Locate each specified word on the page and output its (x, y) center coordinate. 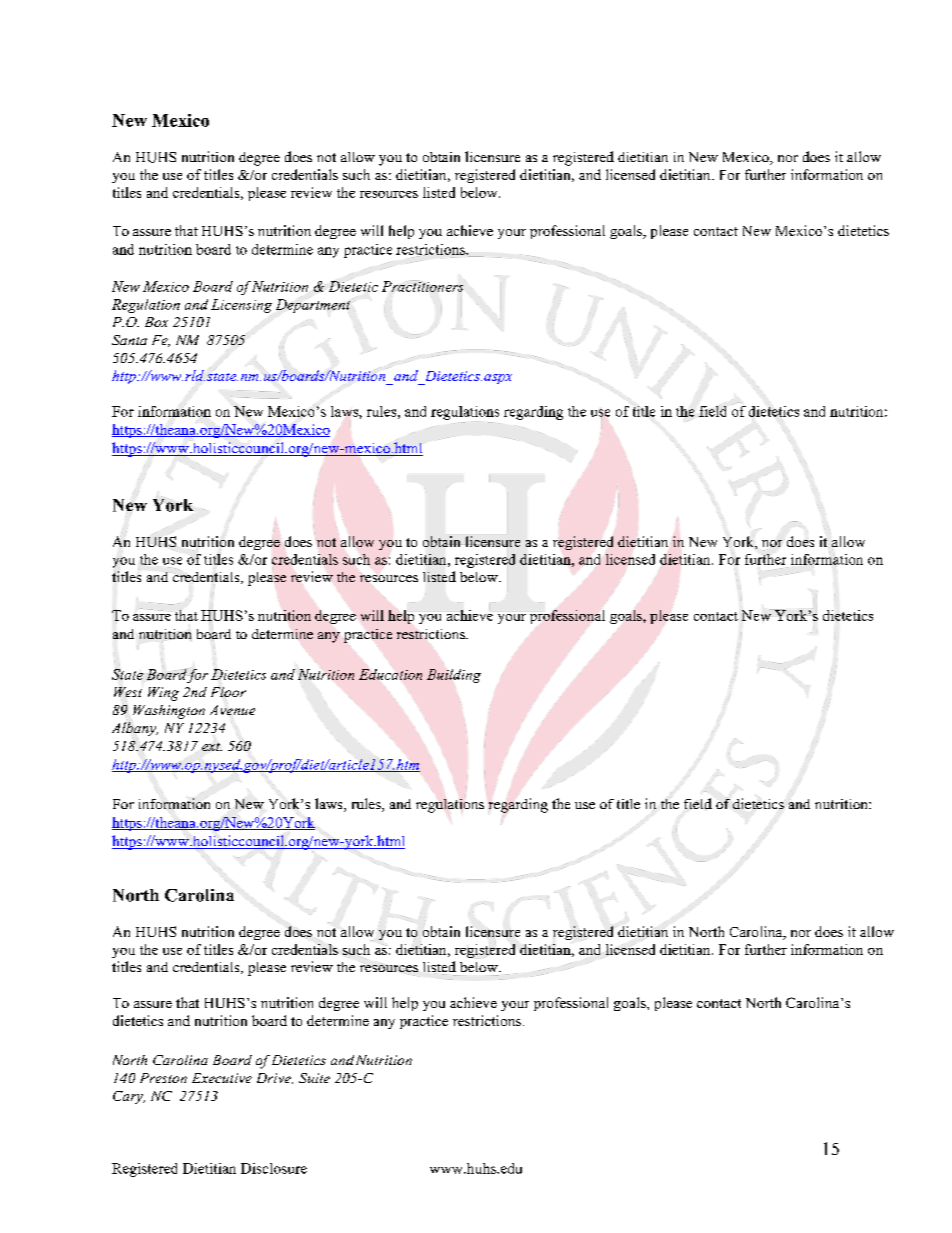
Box (156, 322)
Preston (163, 1078)
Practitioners (422, 286)
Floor (228, 692)
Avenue (232, 710)
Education (390, 674)
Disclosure (274, 1168)
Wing (163, 694)
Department (313, 305)
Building (454, 676)
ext (212, 745)
